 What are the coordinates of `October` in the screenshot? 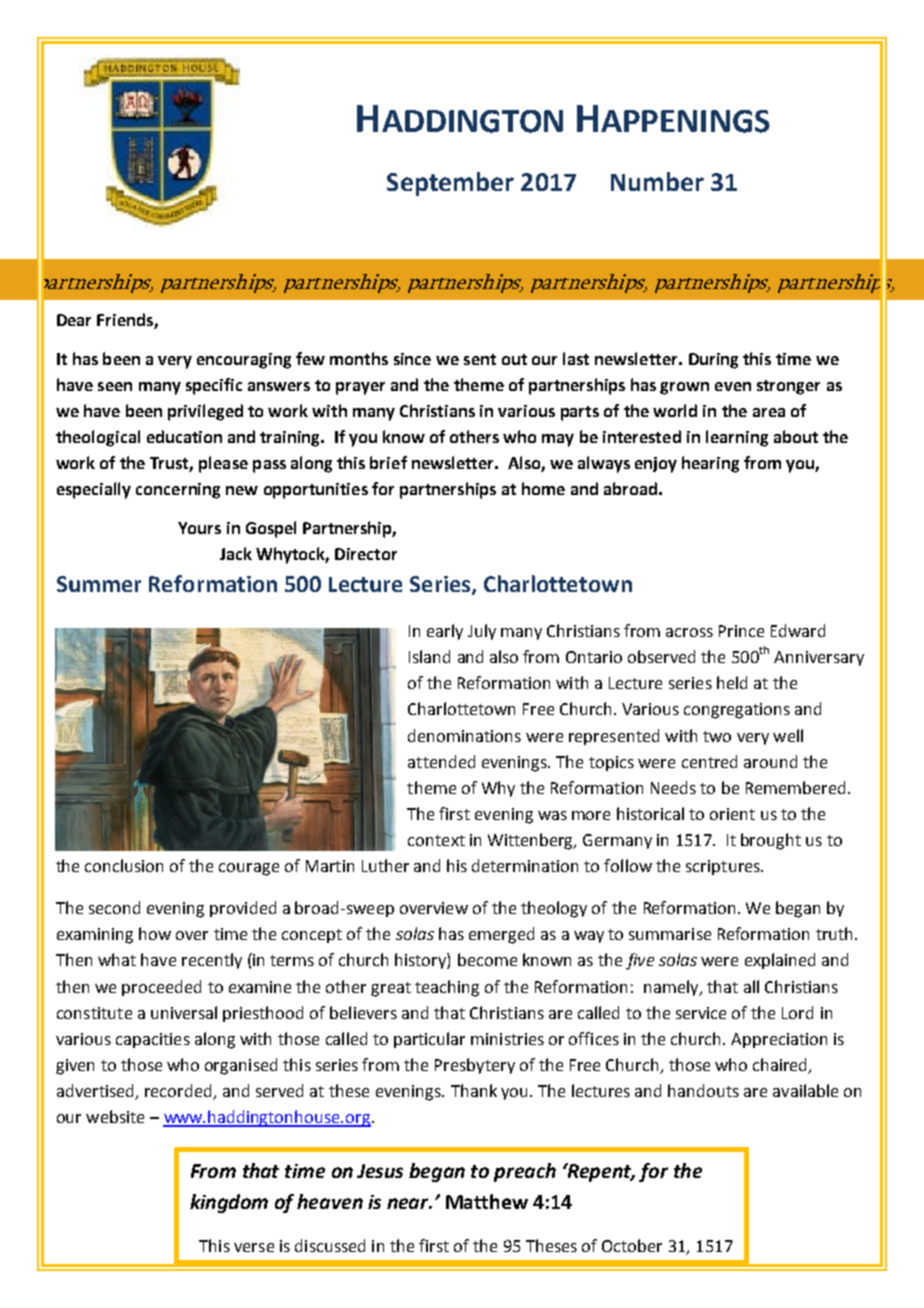 It's located at (632, 1245).
